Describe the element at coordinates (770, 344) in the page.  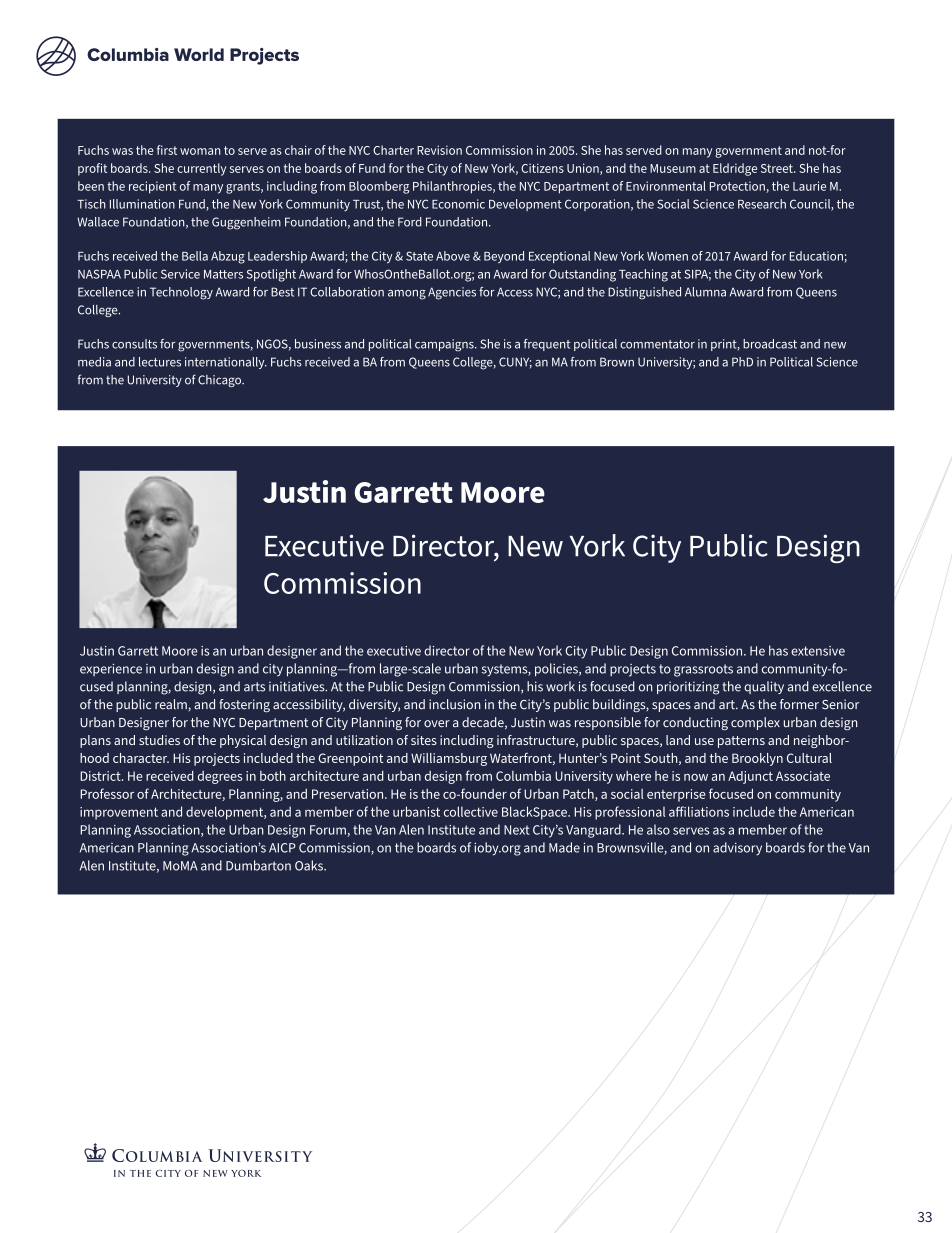
I see `broadcast` at that location.
